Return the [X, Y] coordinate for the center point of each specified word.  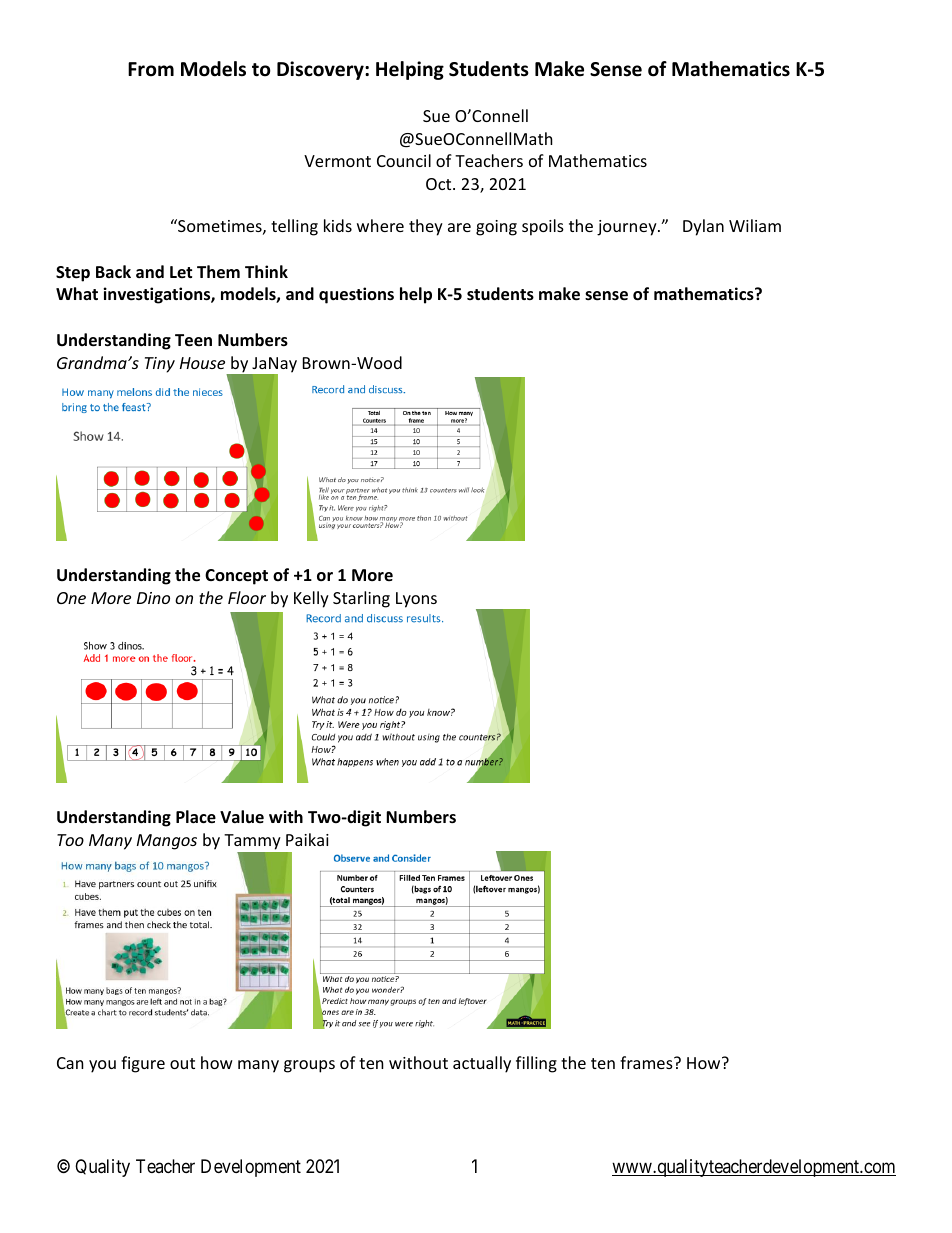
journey [628, 228]
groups [309, 1066]
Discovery [321, 70]
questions [356, 295]
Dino [153, 598]
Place [196, 817]
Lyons [416, 600]
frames [647, 1062]
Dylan [703, 227]
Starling [361, 599]
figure [143, 1064]
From [151, 69]
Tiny [160, 365]
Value [242, 816]
